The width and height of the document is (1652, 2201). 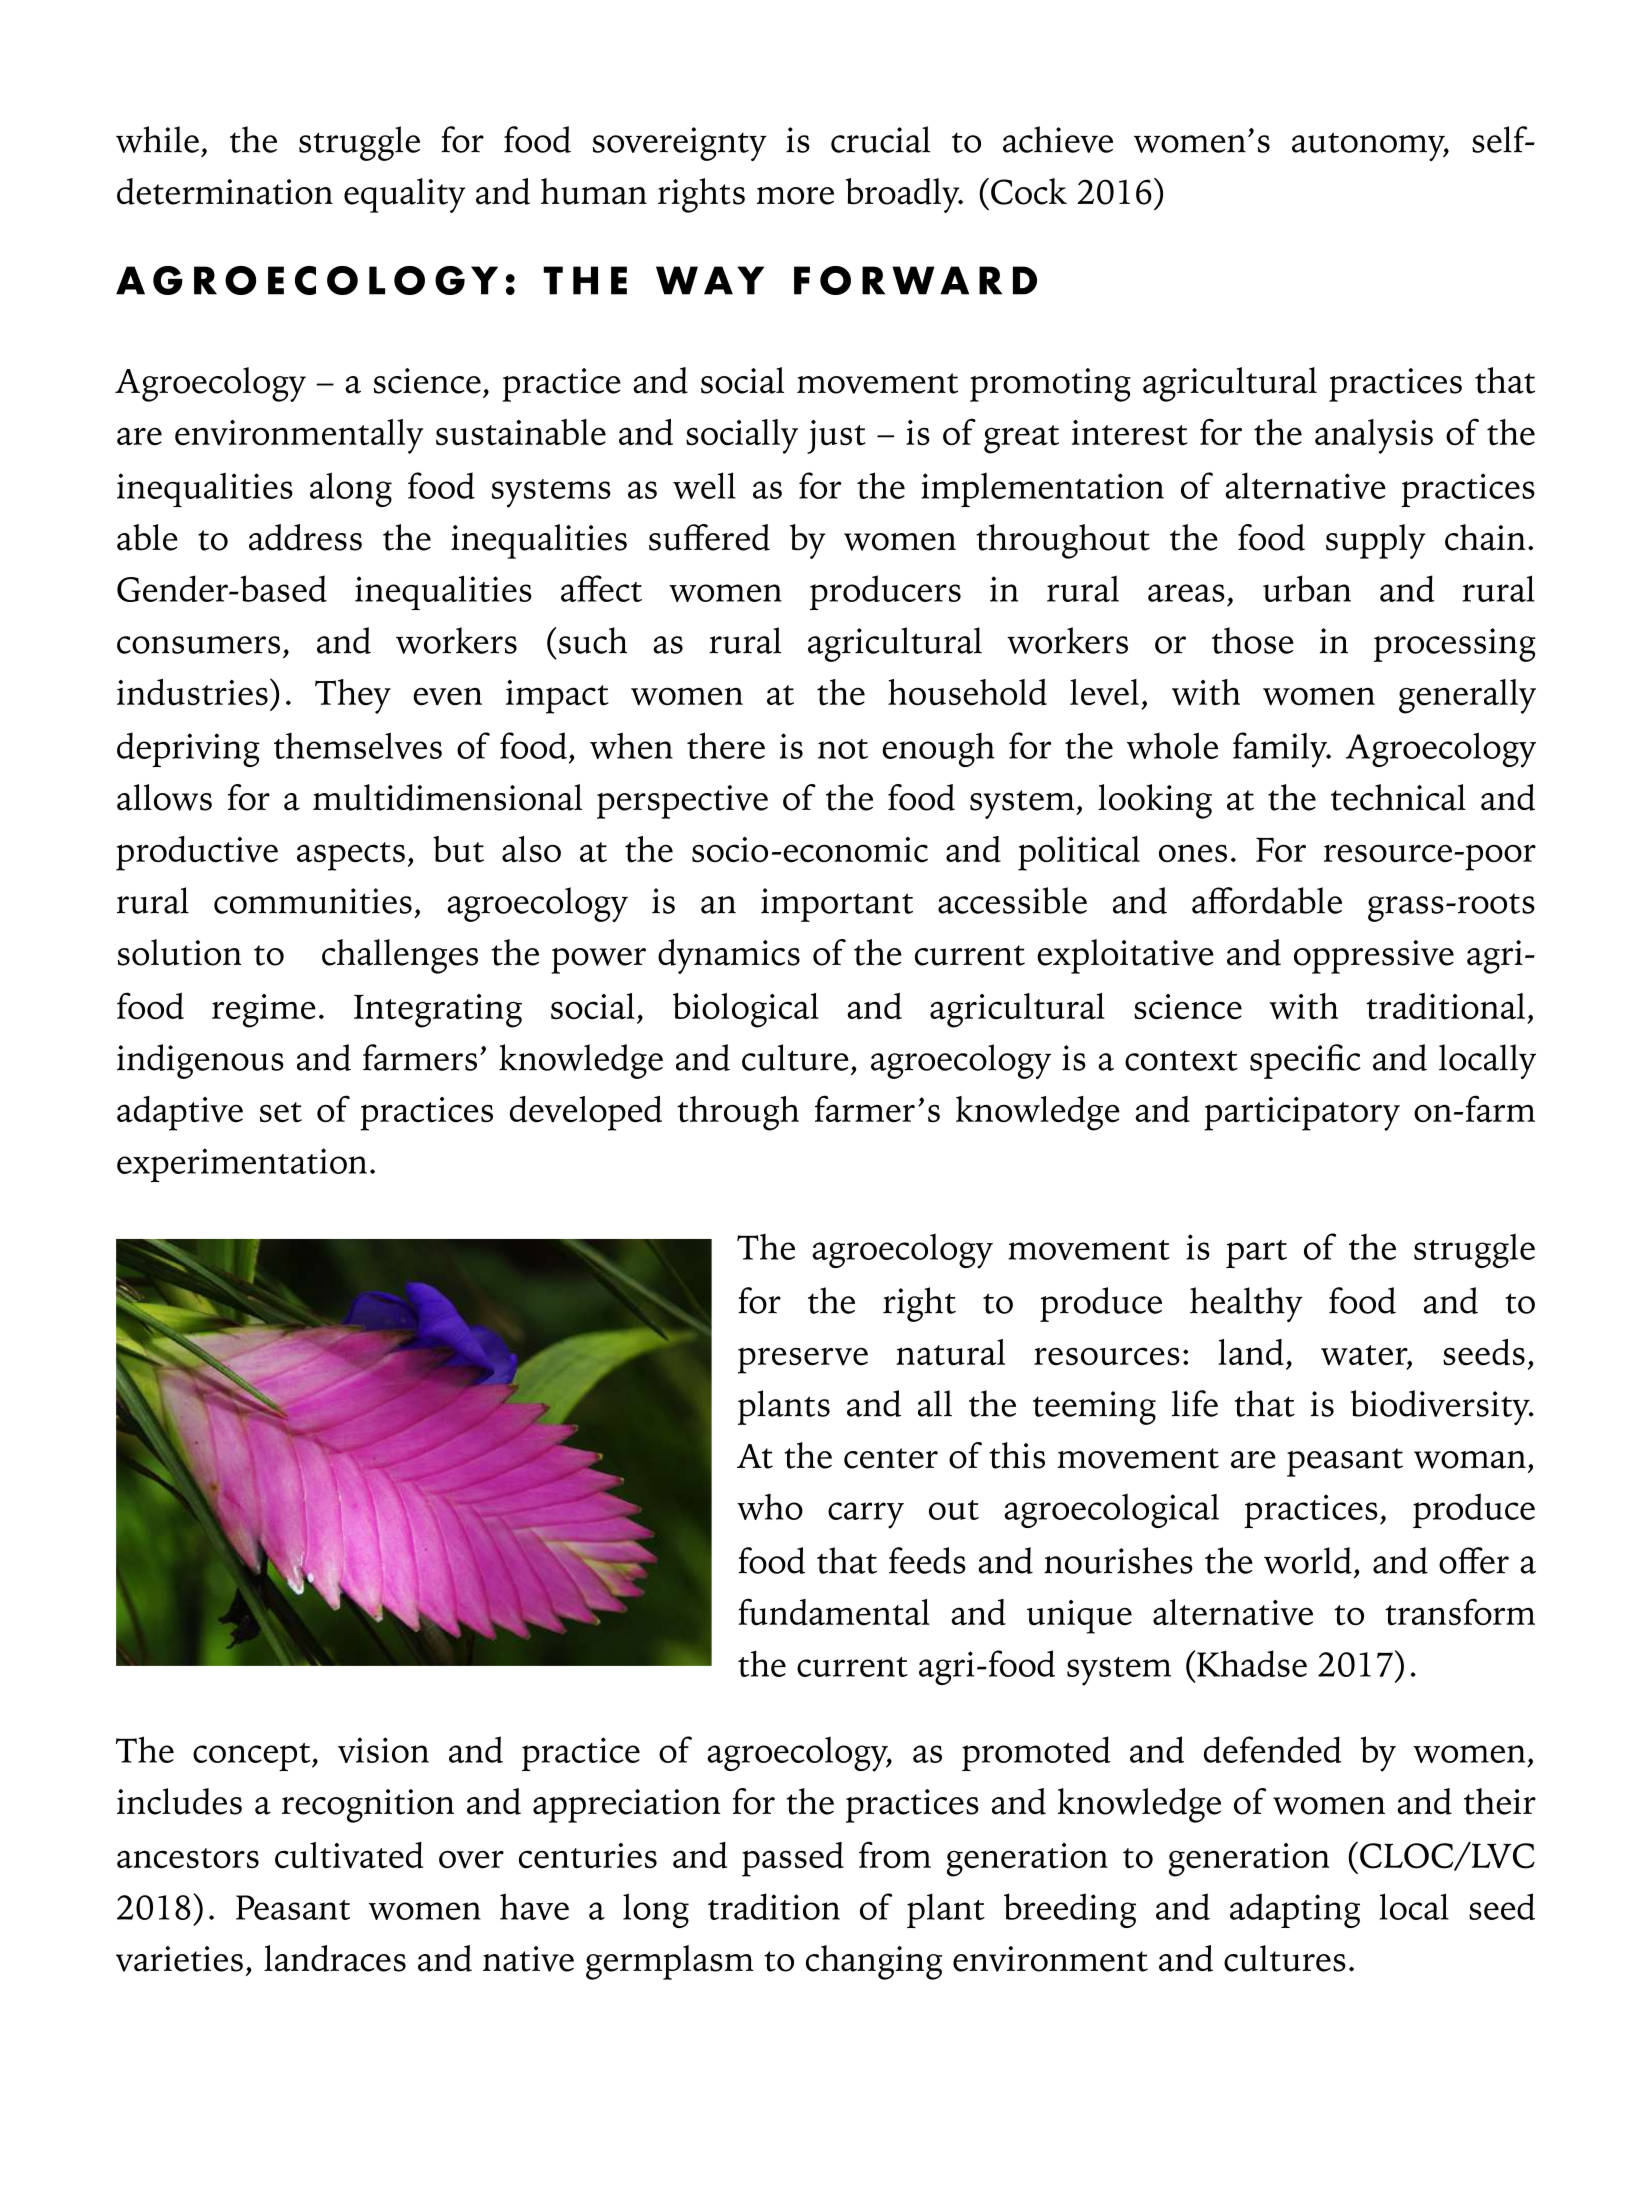 What do you see at coordinates (1058, 139) in the document?
I see `achieve` at bounding box center [1058, 139].
